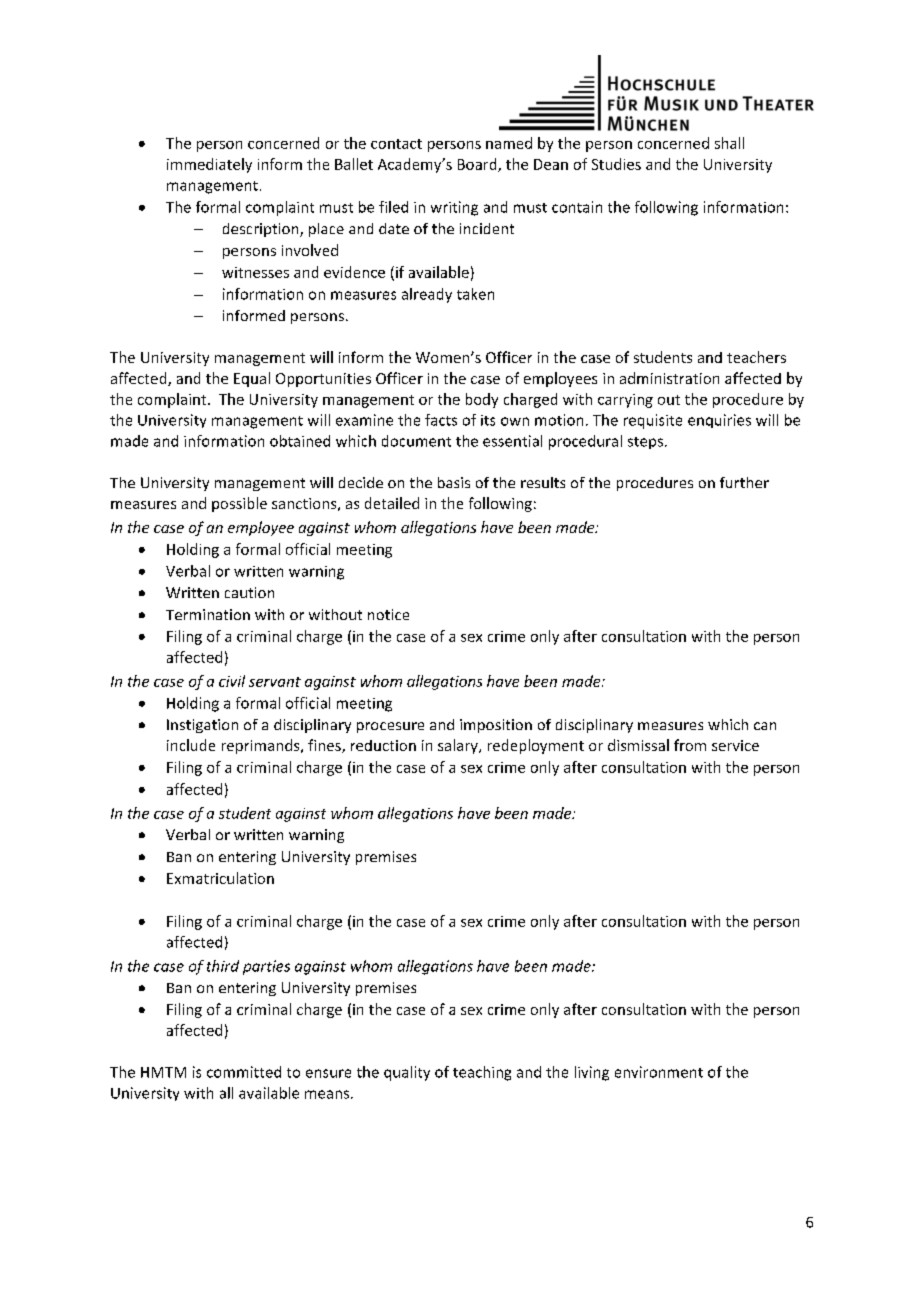 The width and height of the document is (924, 1308). I want to click on Equal, so click(252, 379).
